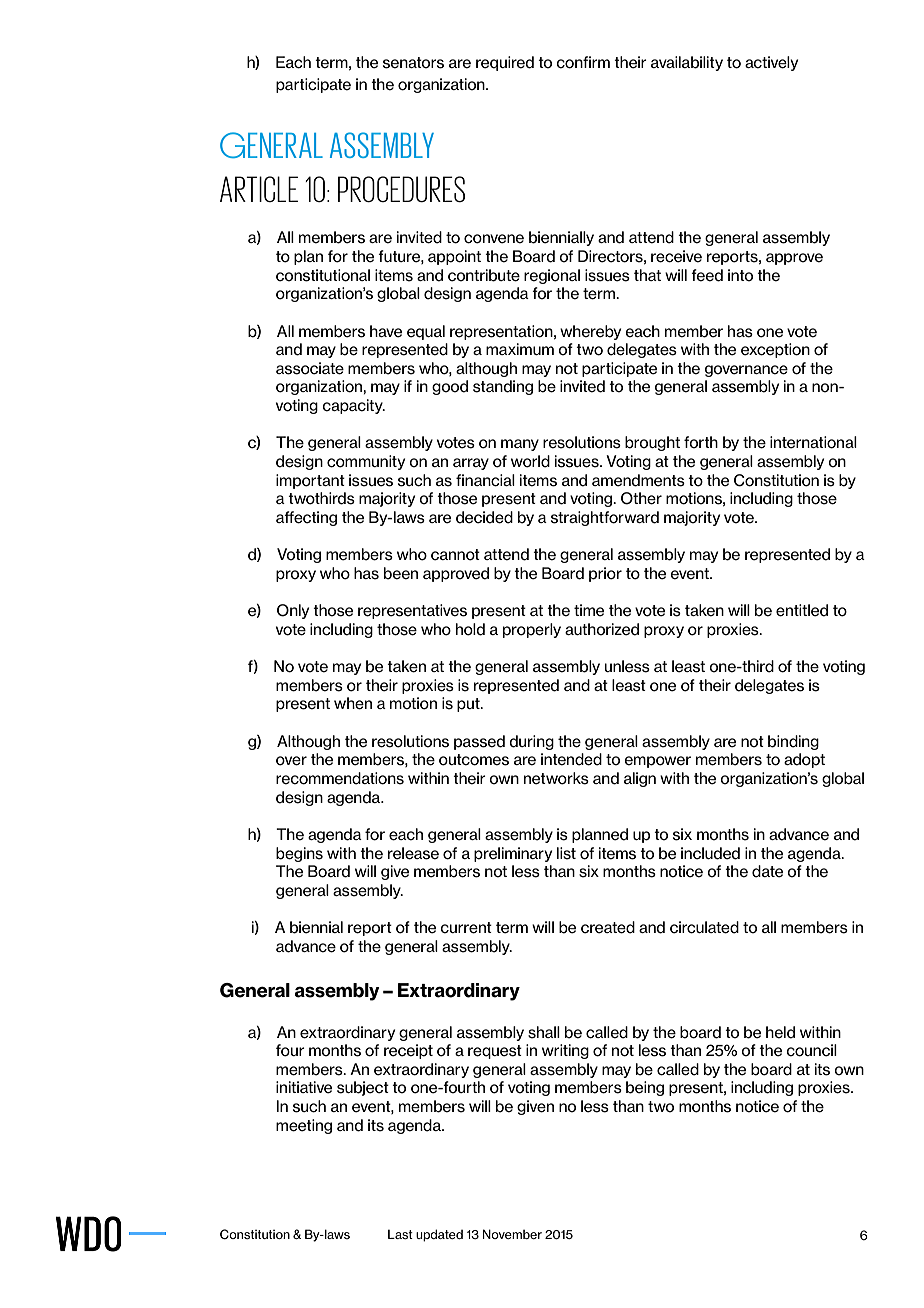  Describe the element at coordinates (771, 63) in the page. I see `actively` at that location.
